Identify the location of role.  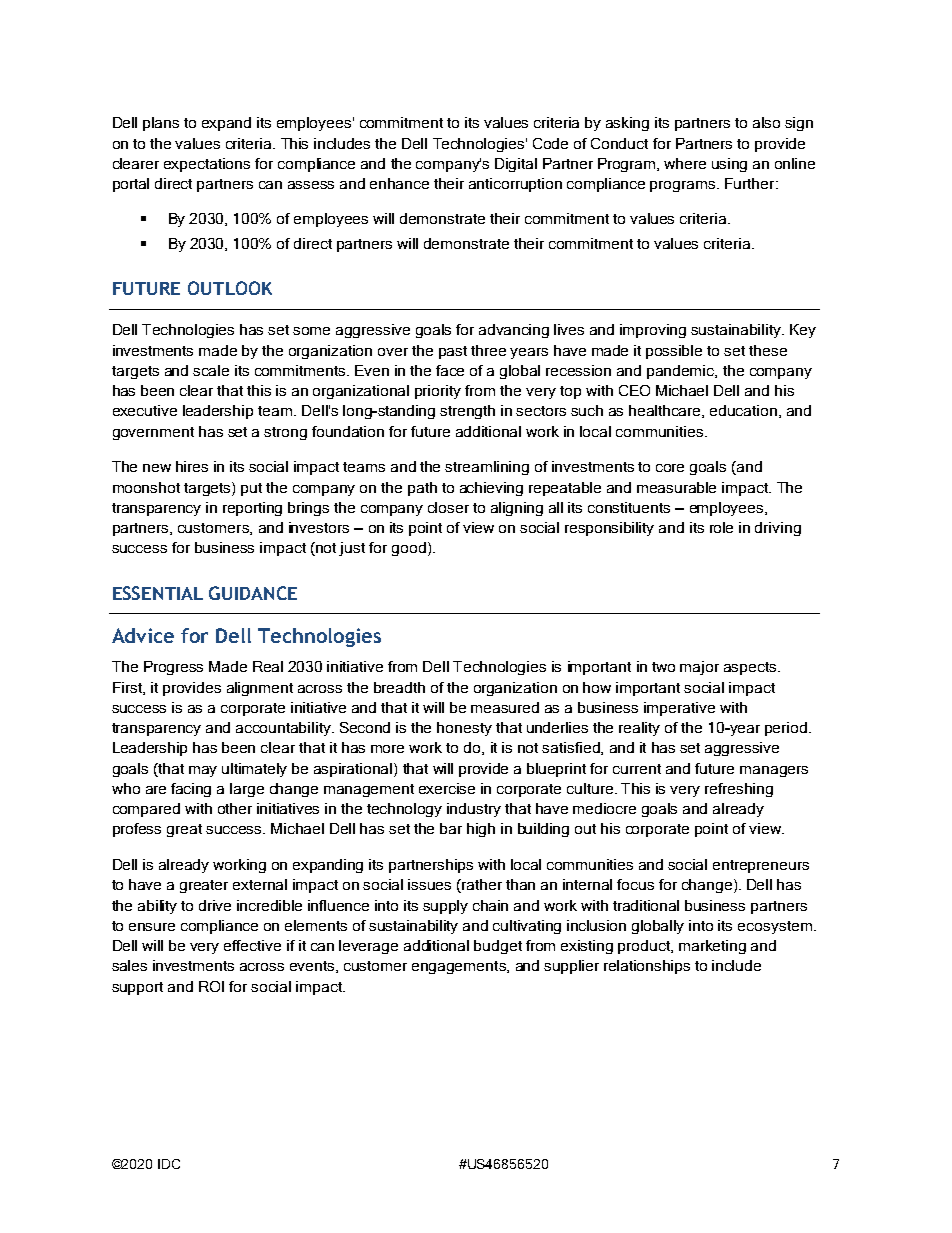
(721, 527).
